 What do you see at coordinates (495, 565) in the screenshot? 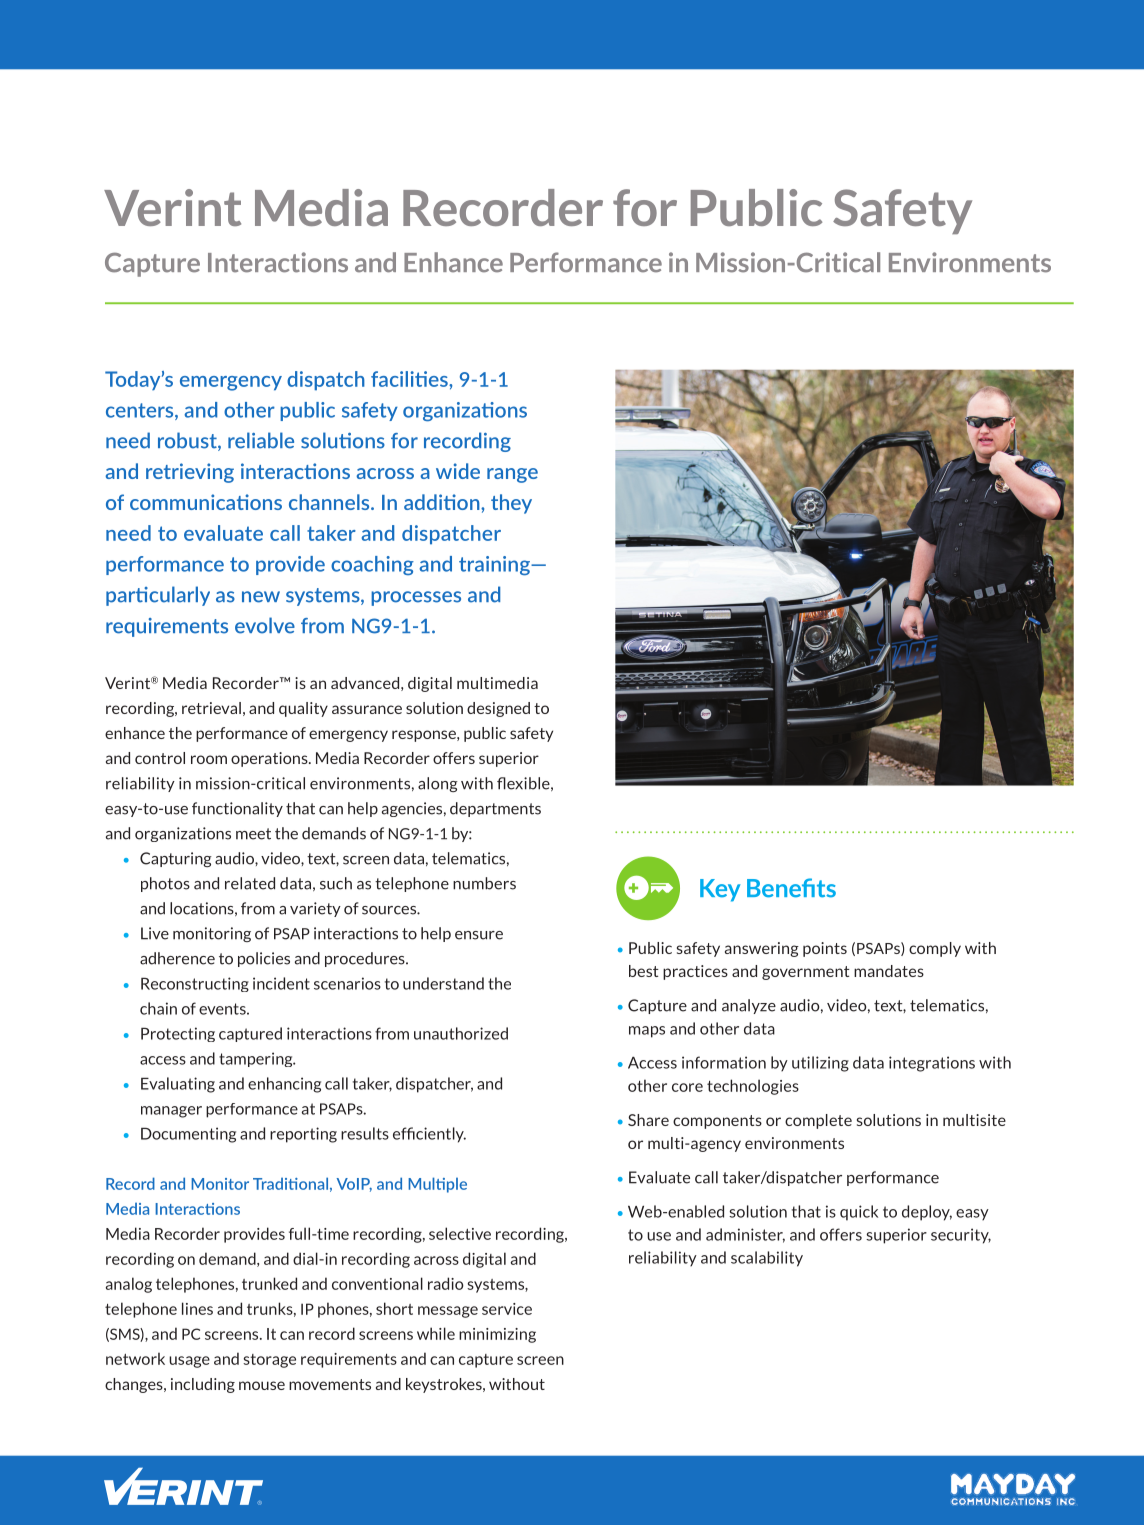
I see `training` at bounding box center [495, 565].
